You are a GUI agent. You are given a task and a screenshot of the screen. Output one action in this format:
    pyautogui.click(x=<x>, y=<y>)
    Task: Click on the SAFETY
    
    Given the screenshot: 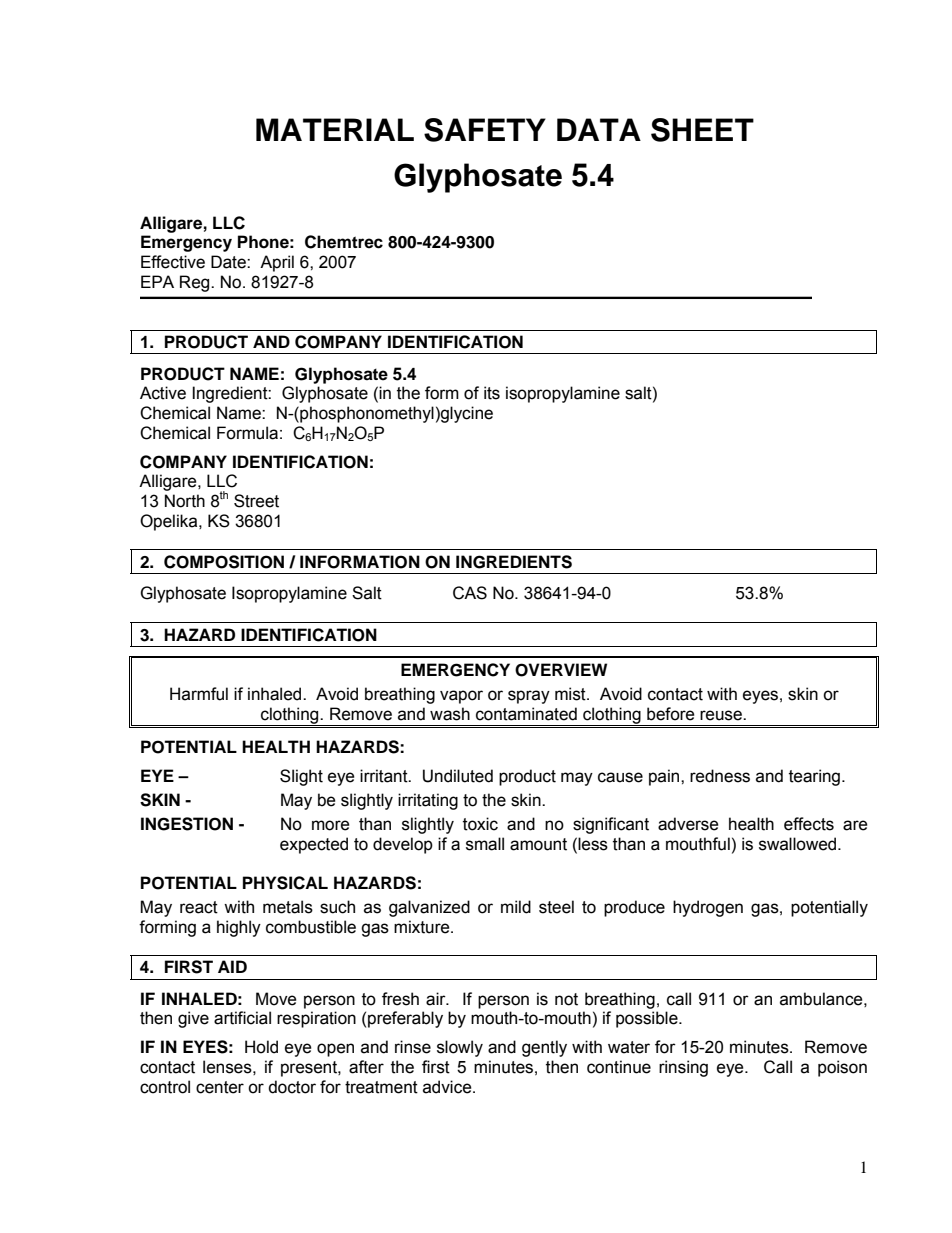 What is the action you would take?
    pyautogui.click(x=485, y=130)
